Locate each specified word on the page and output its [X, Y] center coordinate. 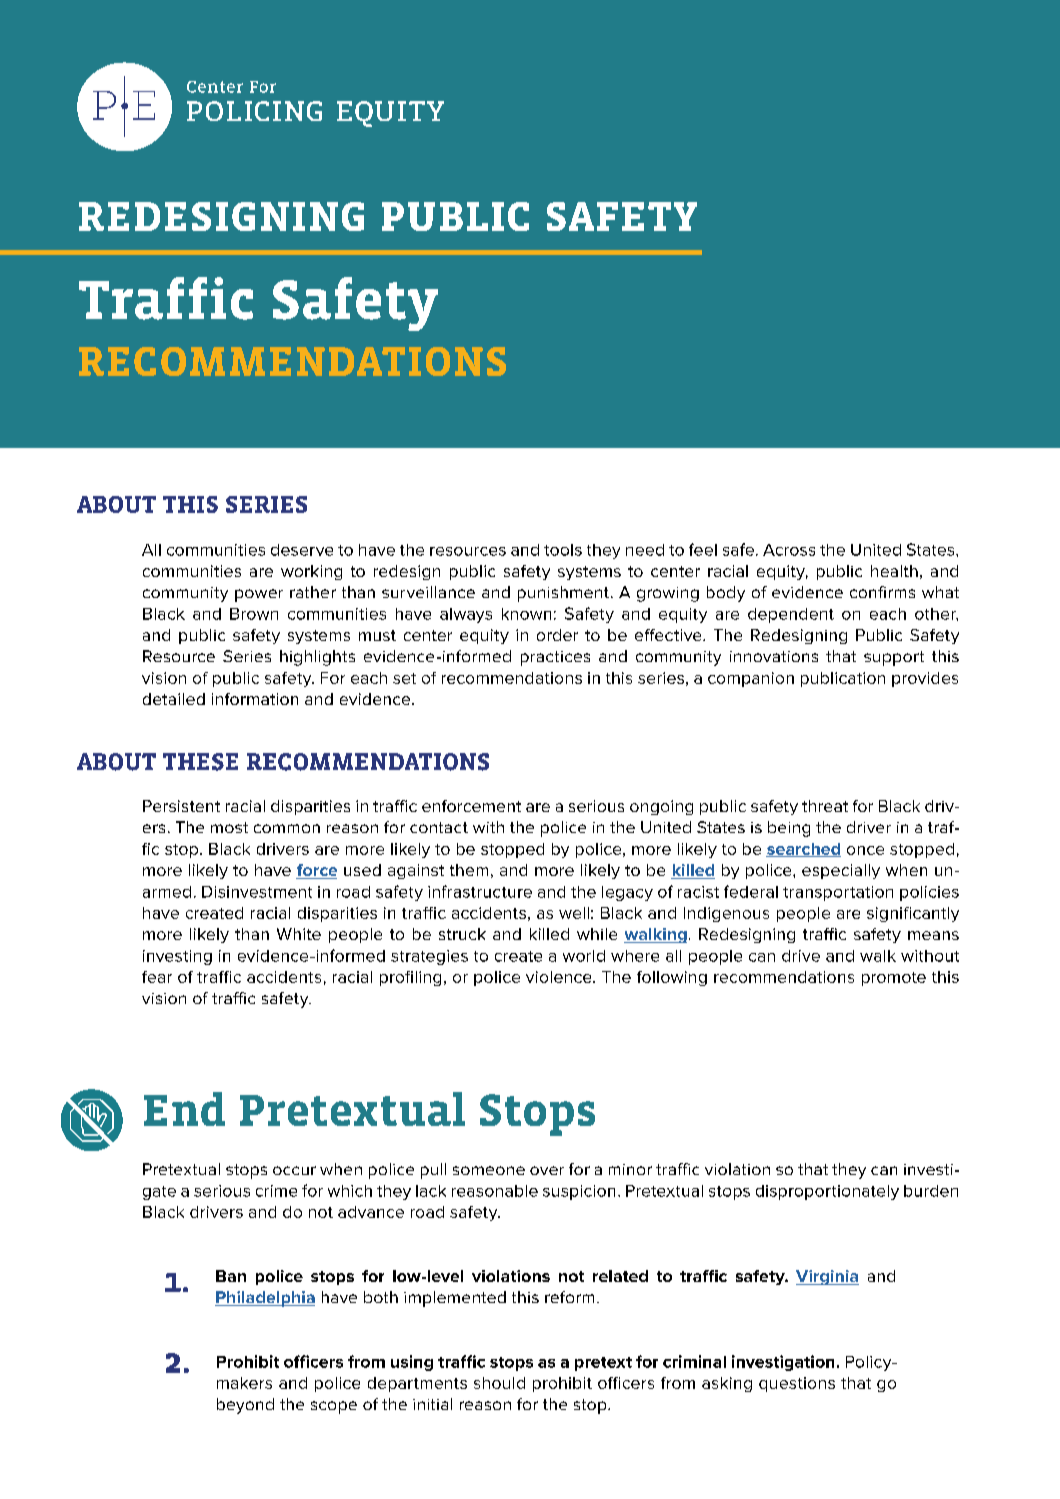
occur [294, 1170]
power [259, 595]
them [469, 870]
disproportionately [827, 1192]
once [865, 850]
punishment [563, 594]
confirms [882, 592]
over [547, 1170]
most [229, 827]
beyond [245, 1406]
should [499, 1383]
